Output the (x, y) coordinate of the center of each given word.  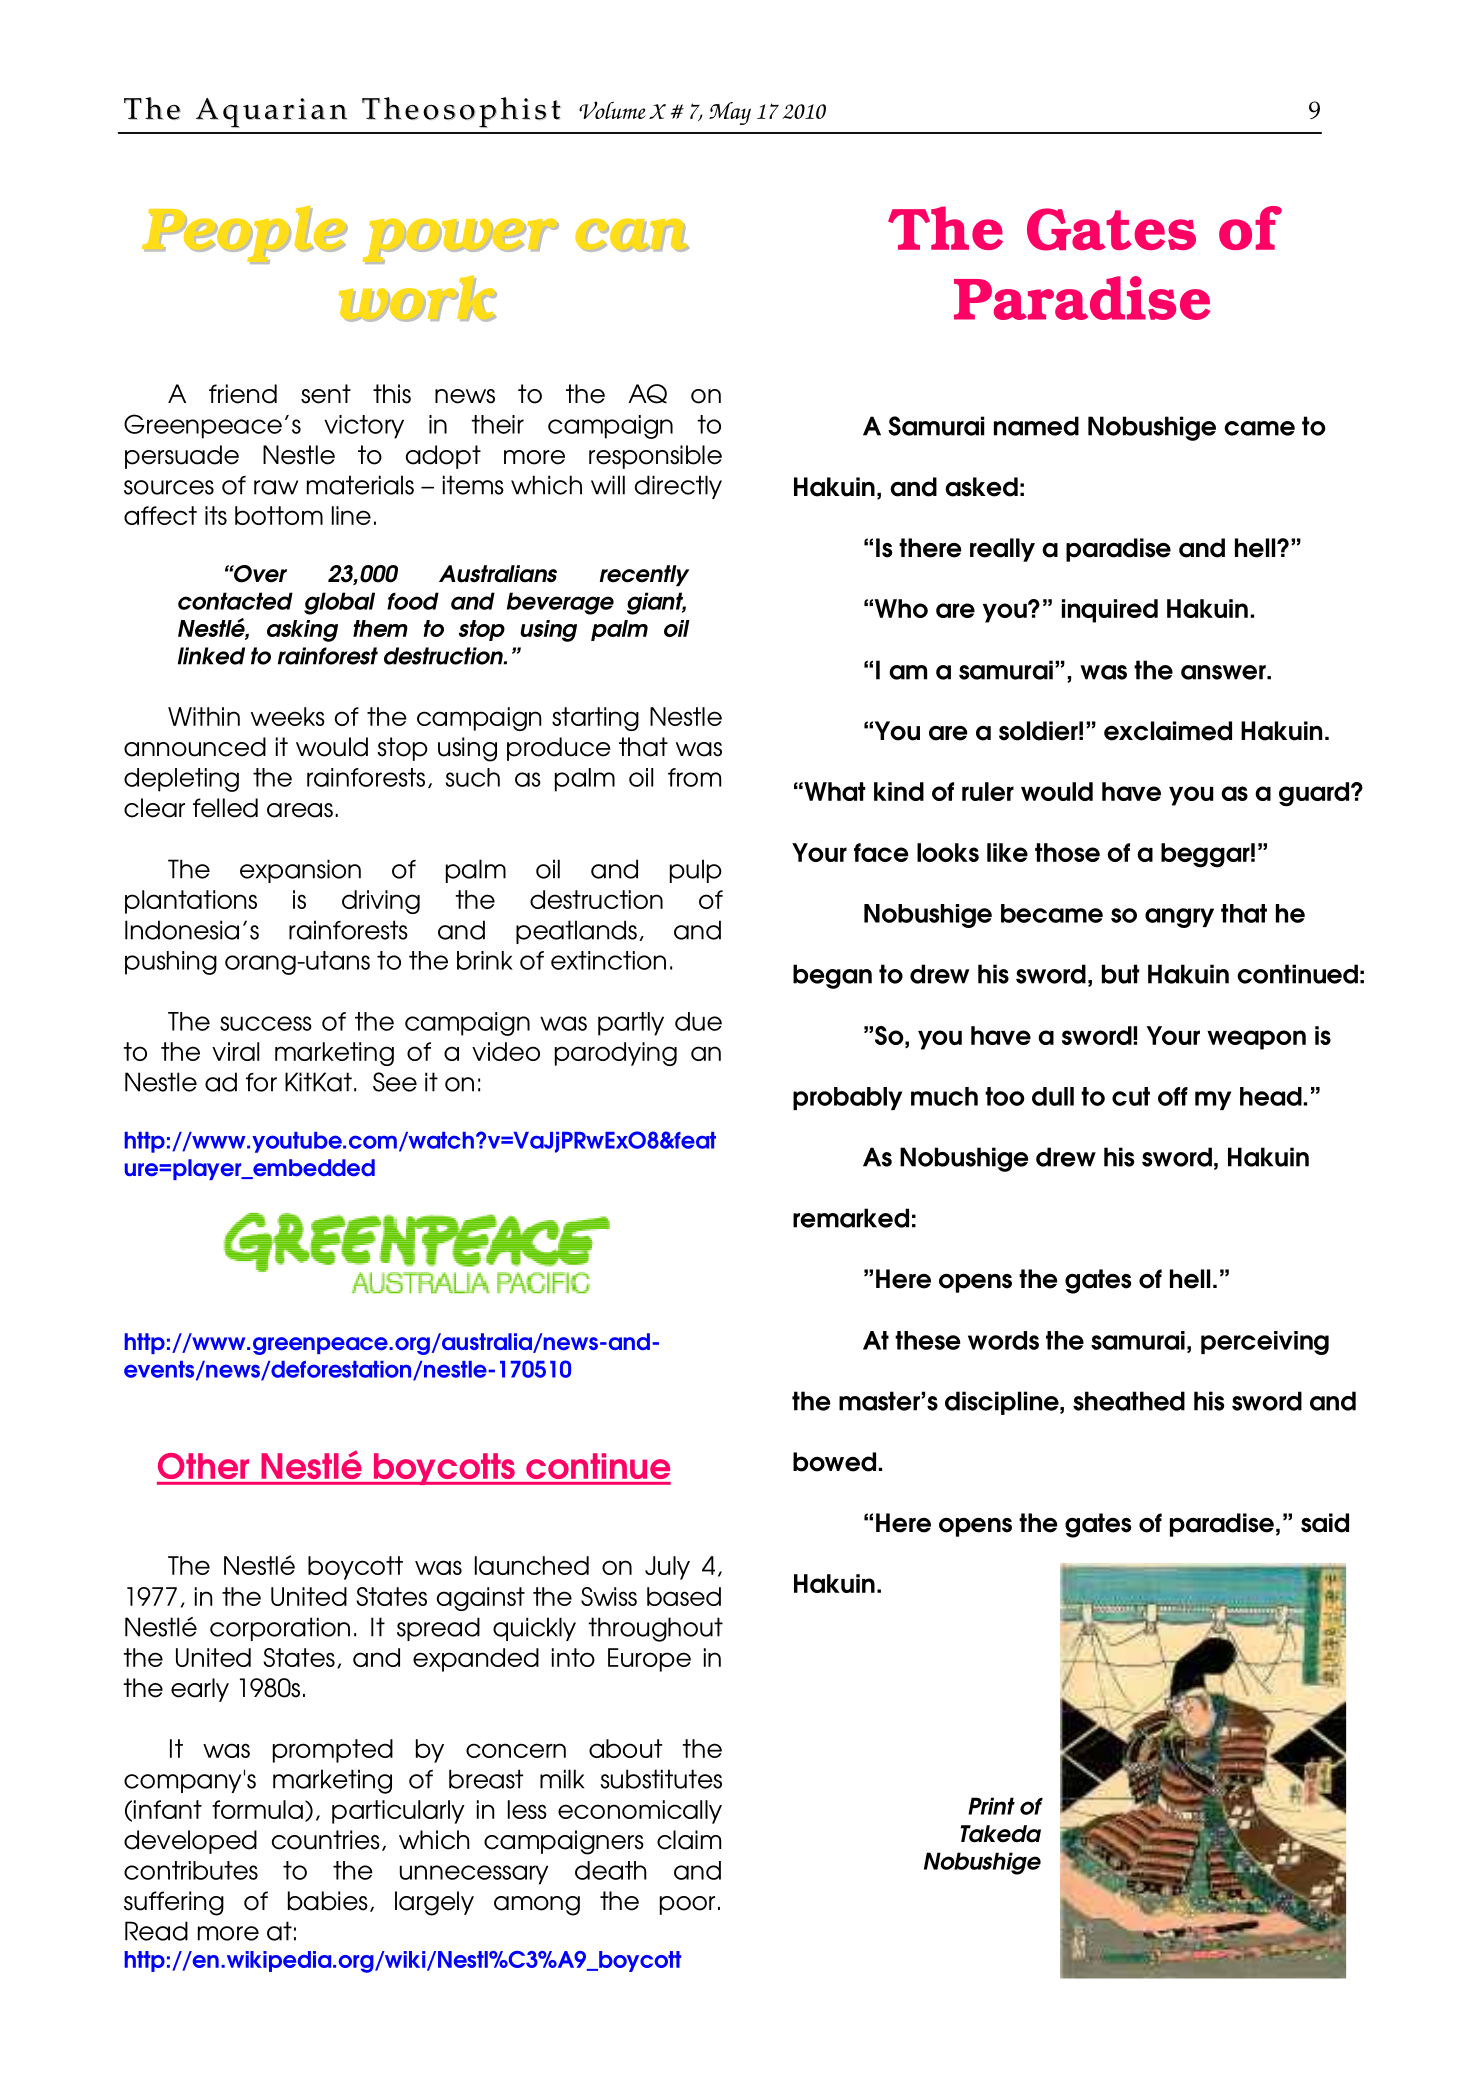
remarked (851, 1218)
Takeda (1001, 1834)
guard (1314, 794)
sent (326, 394)
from (694, 777)
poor (687, 1905)
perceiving (1265, 1343)
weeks (288, 716)
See (395, 1082)
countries (326, 1840)
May (730, 113)
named (1036, 426)
